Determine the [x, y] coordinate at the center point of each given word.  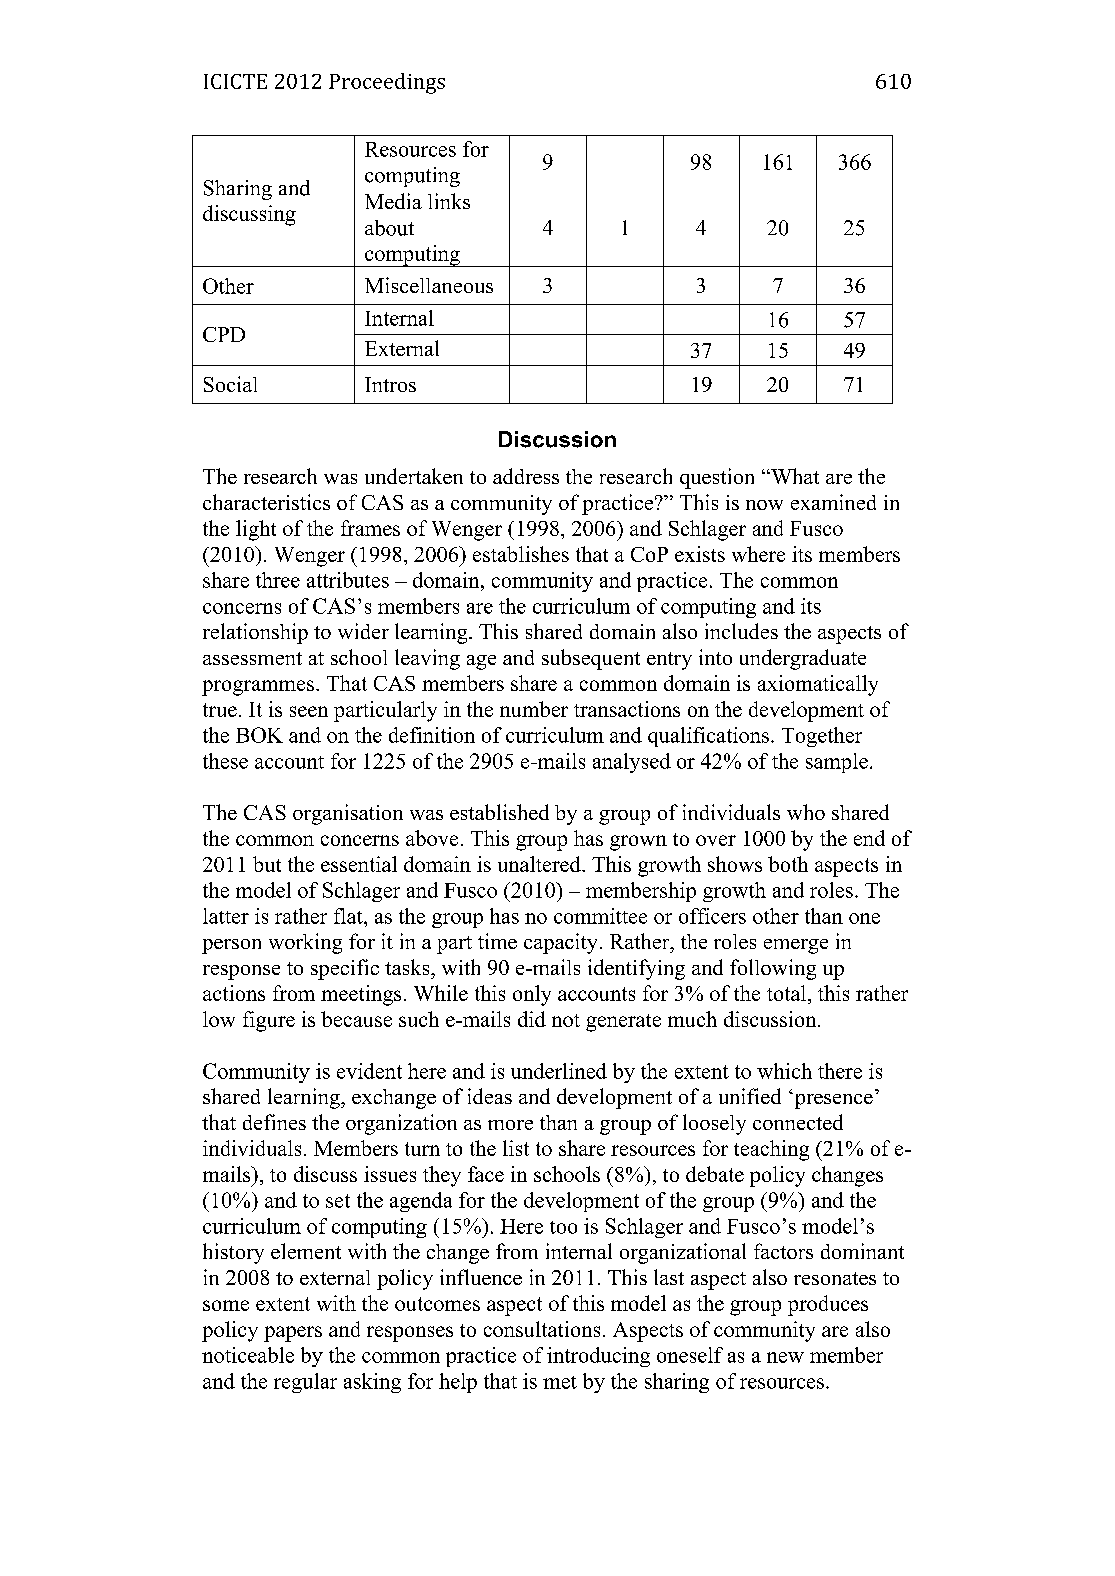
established [499, 812]
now [764, 505]
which [784, 1071]
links [449, 201]
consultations [542, 1329]
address [526, 476]
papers [293, 1334]
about [389, 228]
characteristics [266, 502]
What [794, 476]
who [806, 812]
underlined [559, 1071]
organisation [348, 814]
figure [269, 1021]
